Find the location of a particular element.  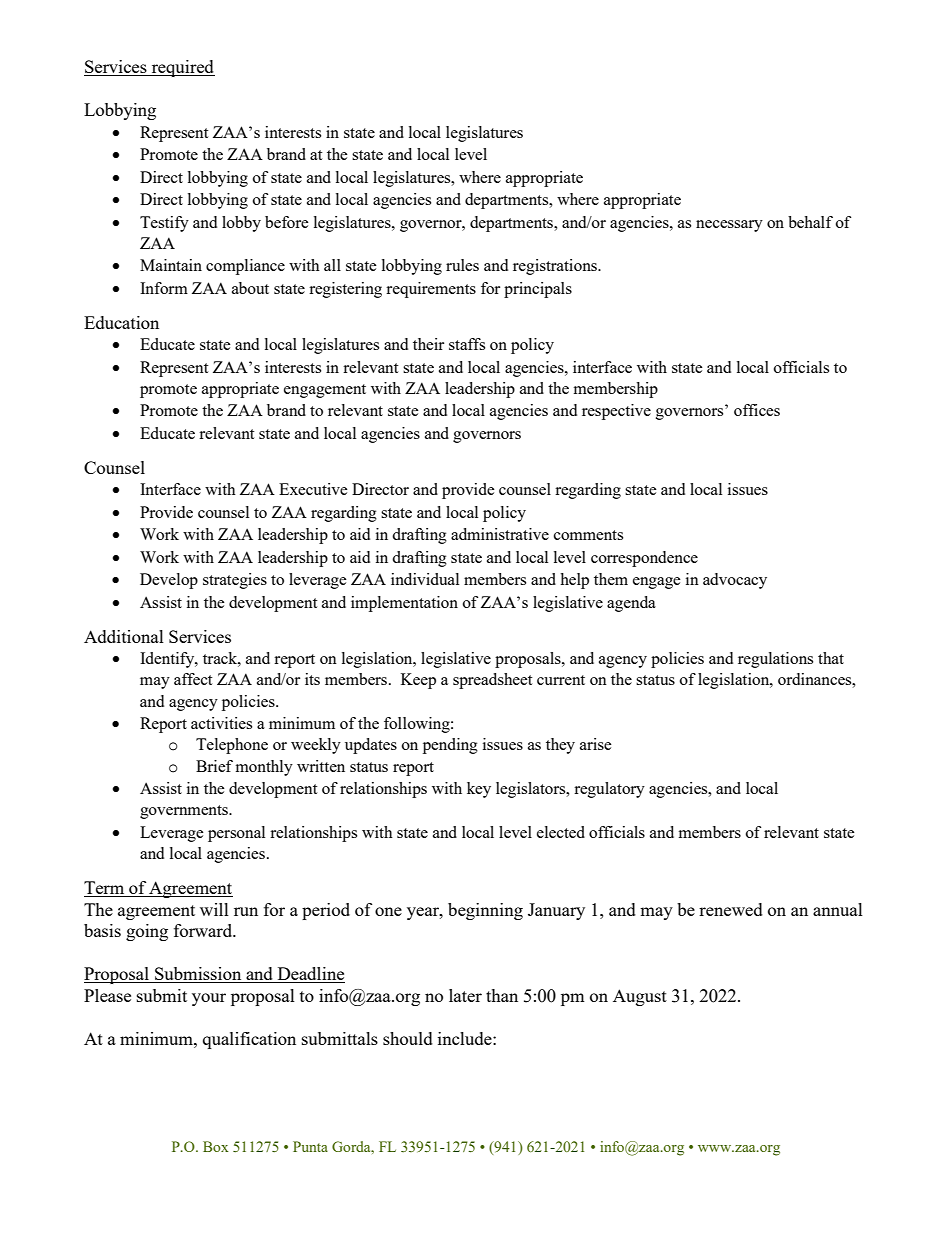

Executive is located at coordinates (313, 489).
